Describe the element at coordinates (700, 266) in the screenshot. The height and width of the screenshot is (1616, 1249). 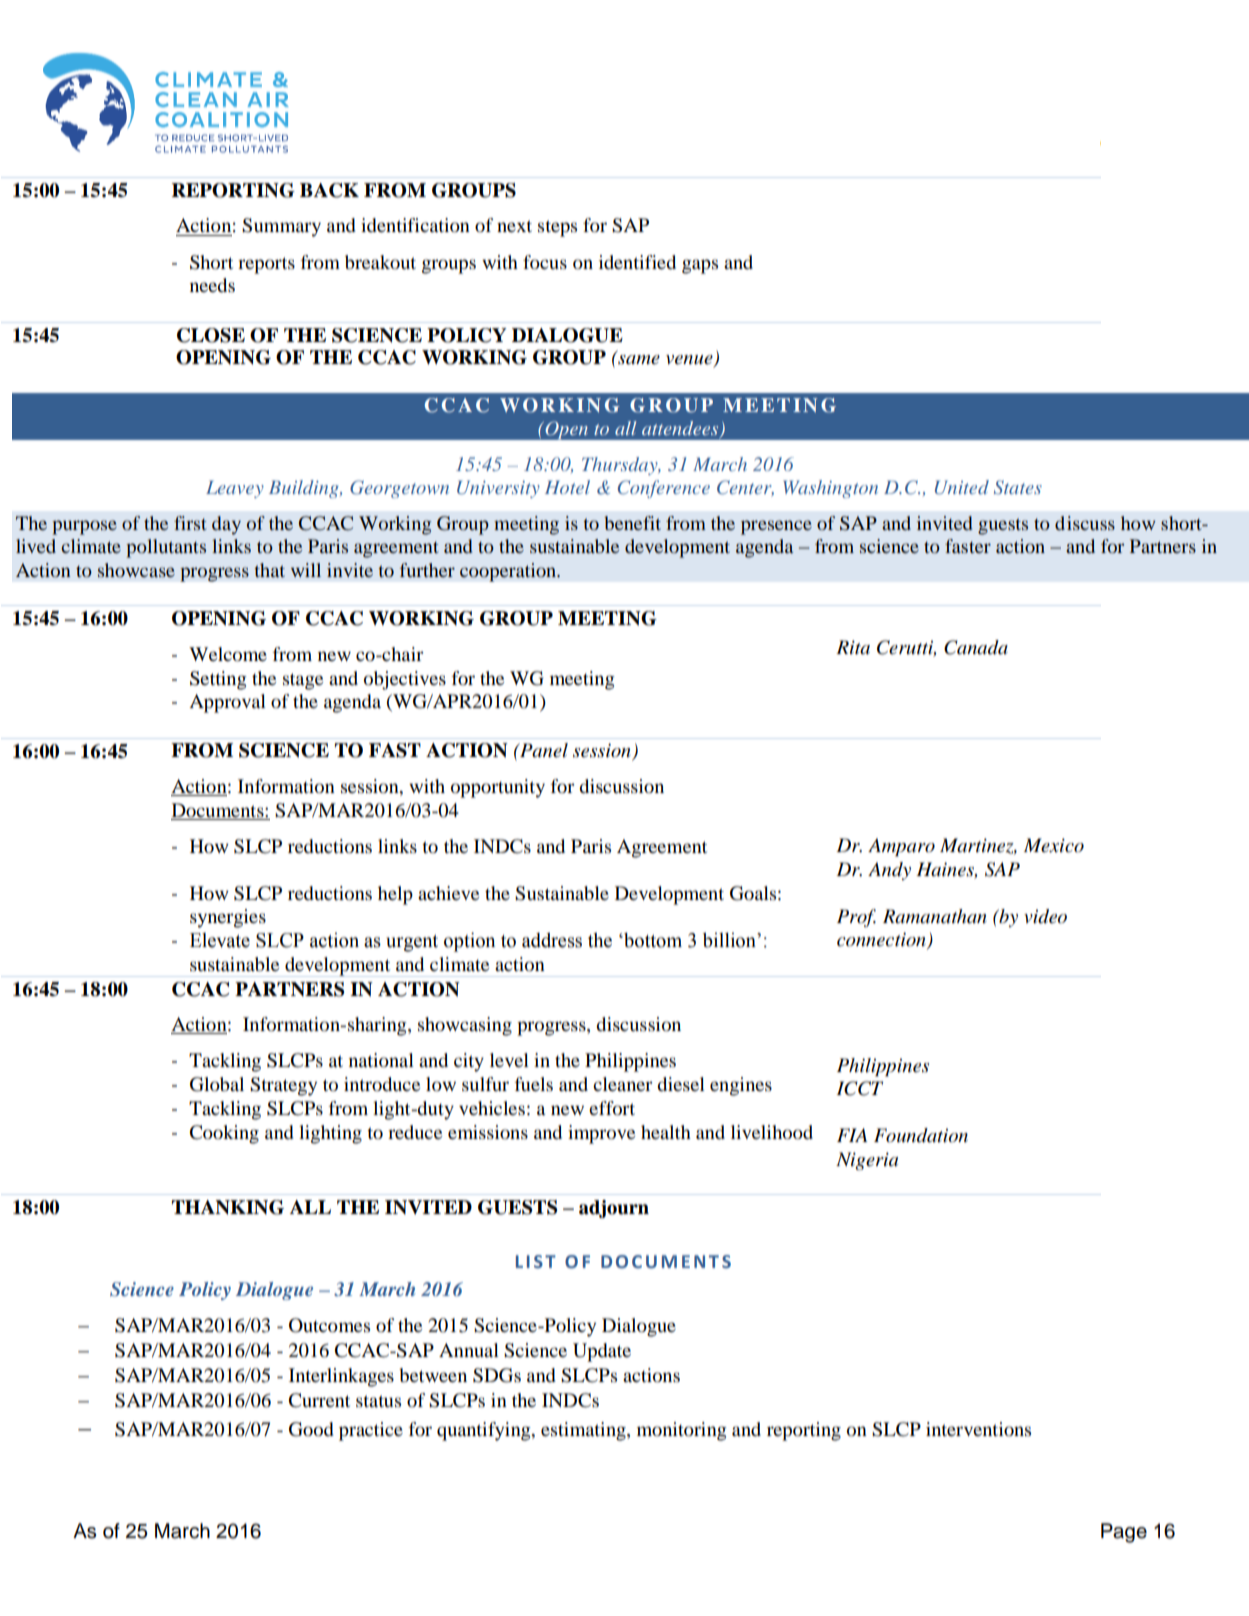
I see `gaps` at that location.
